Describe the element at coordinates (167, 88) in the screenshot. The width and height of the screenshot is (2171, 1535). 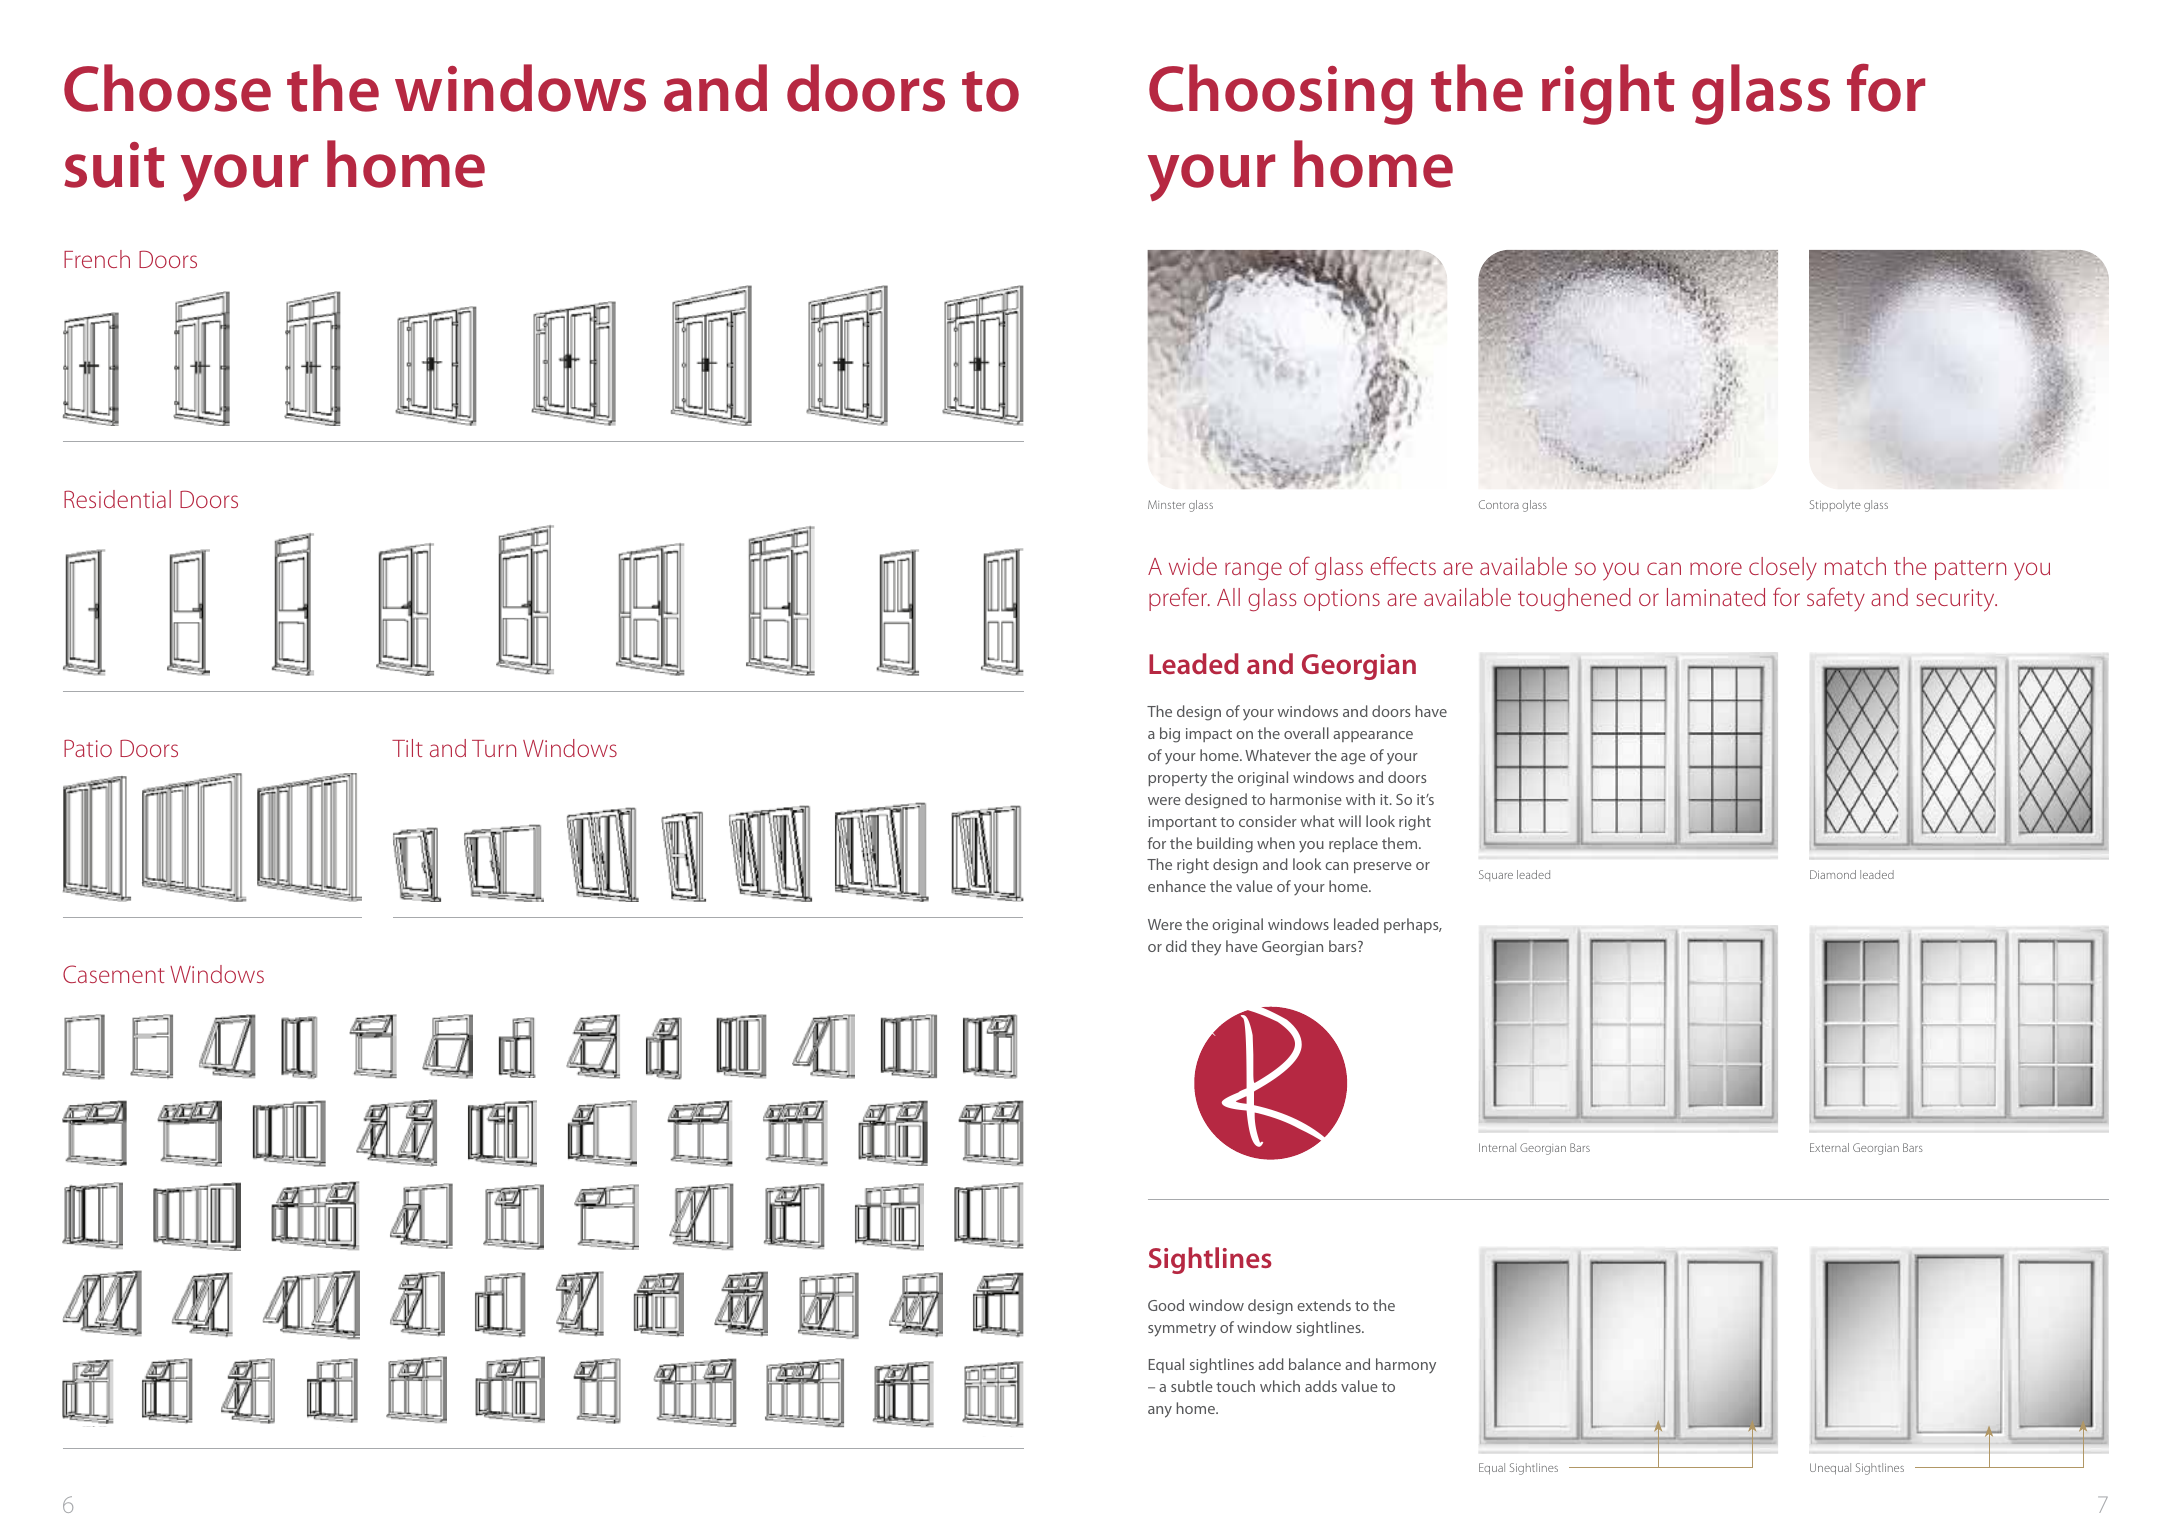
I see `Choose` at that location.
